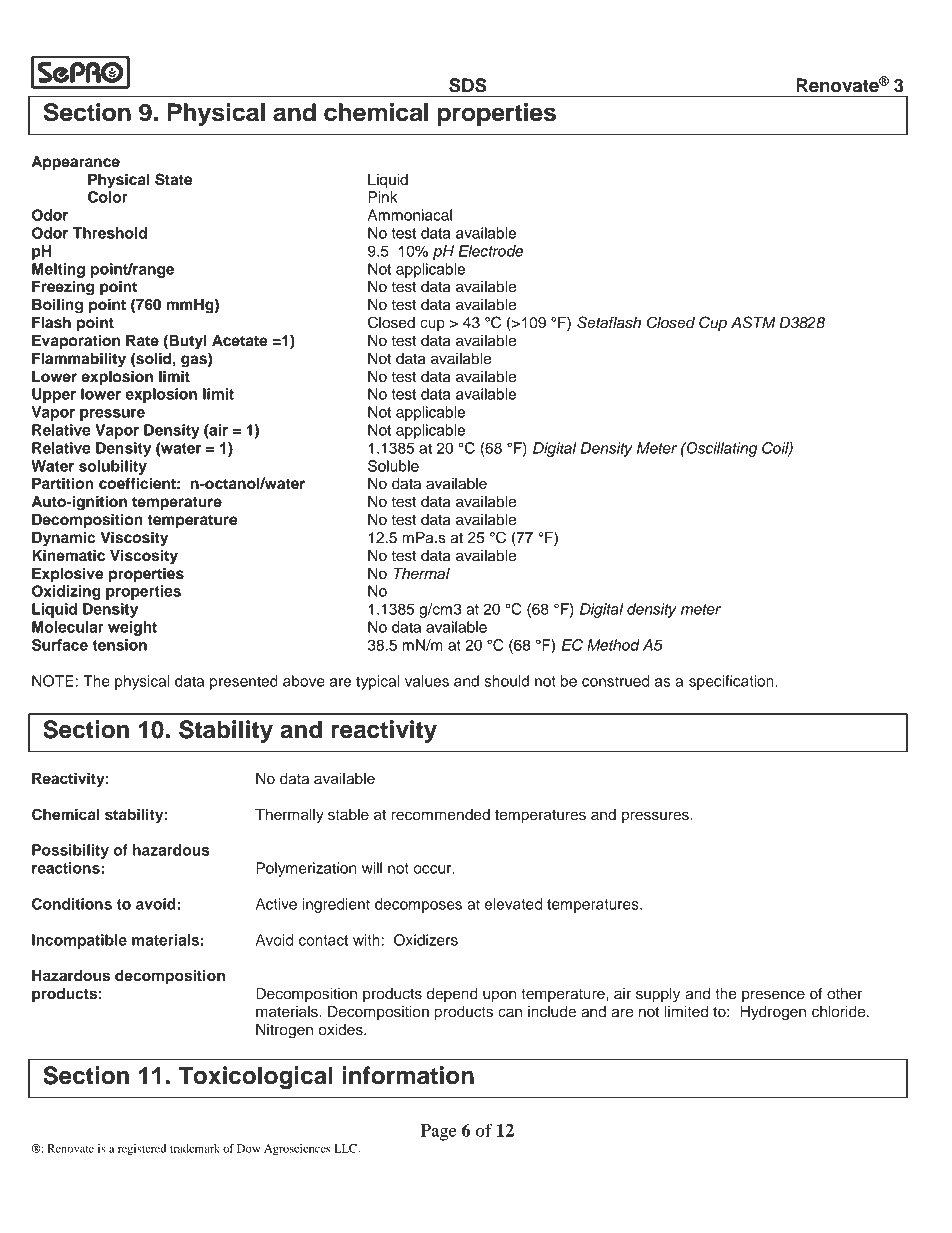  I want to click on reactions, so click(67, 868).
